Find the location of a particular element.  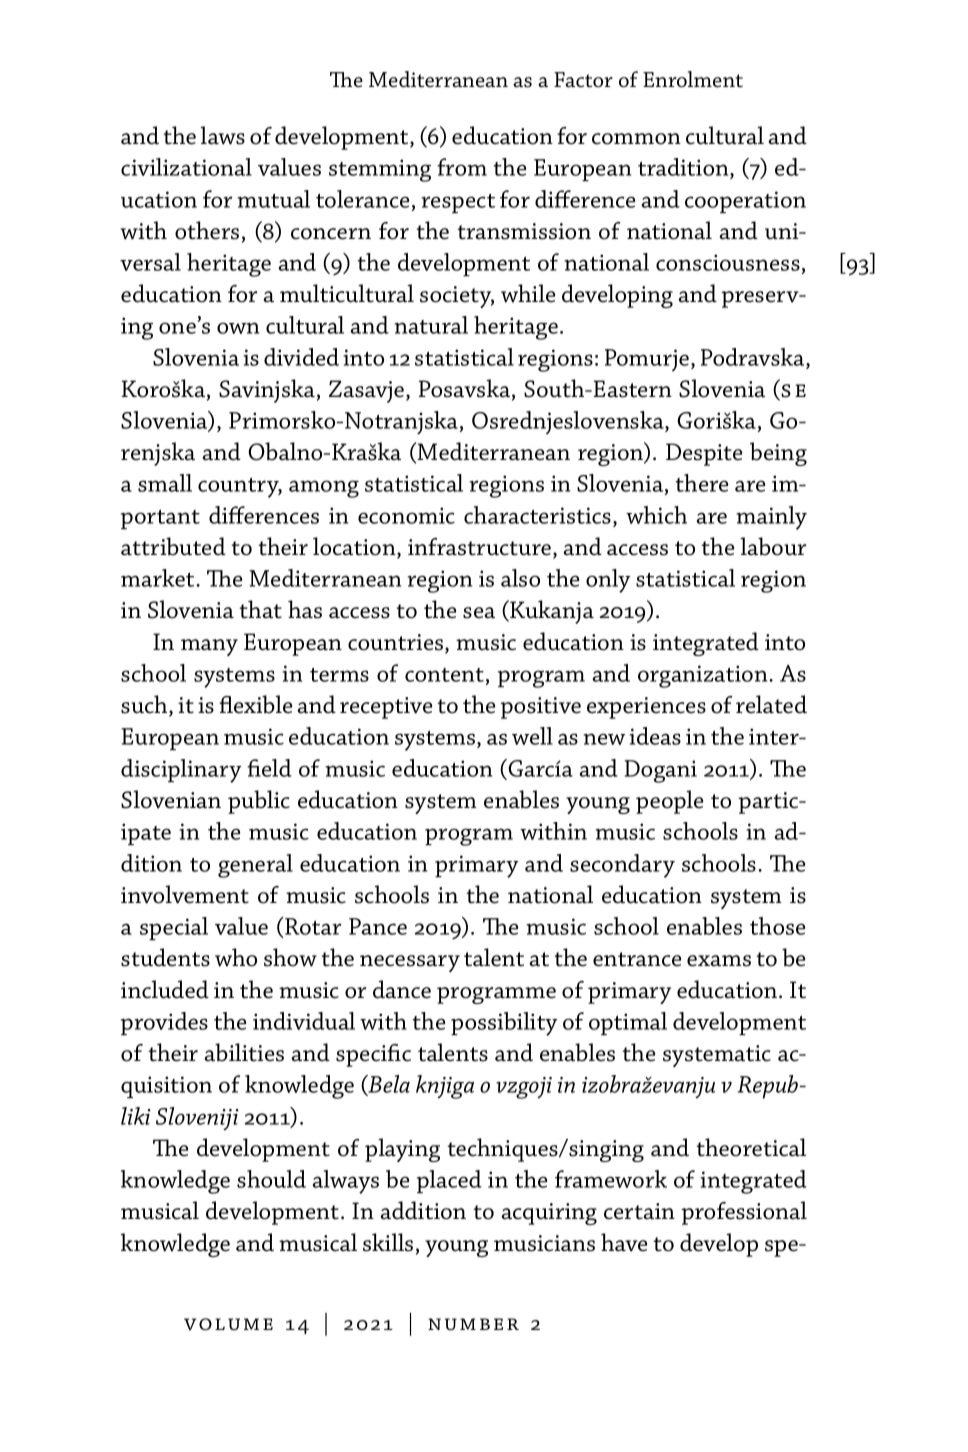

many is located at coordinates (209, 647).
